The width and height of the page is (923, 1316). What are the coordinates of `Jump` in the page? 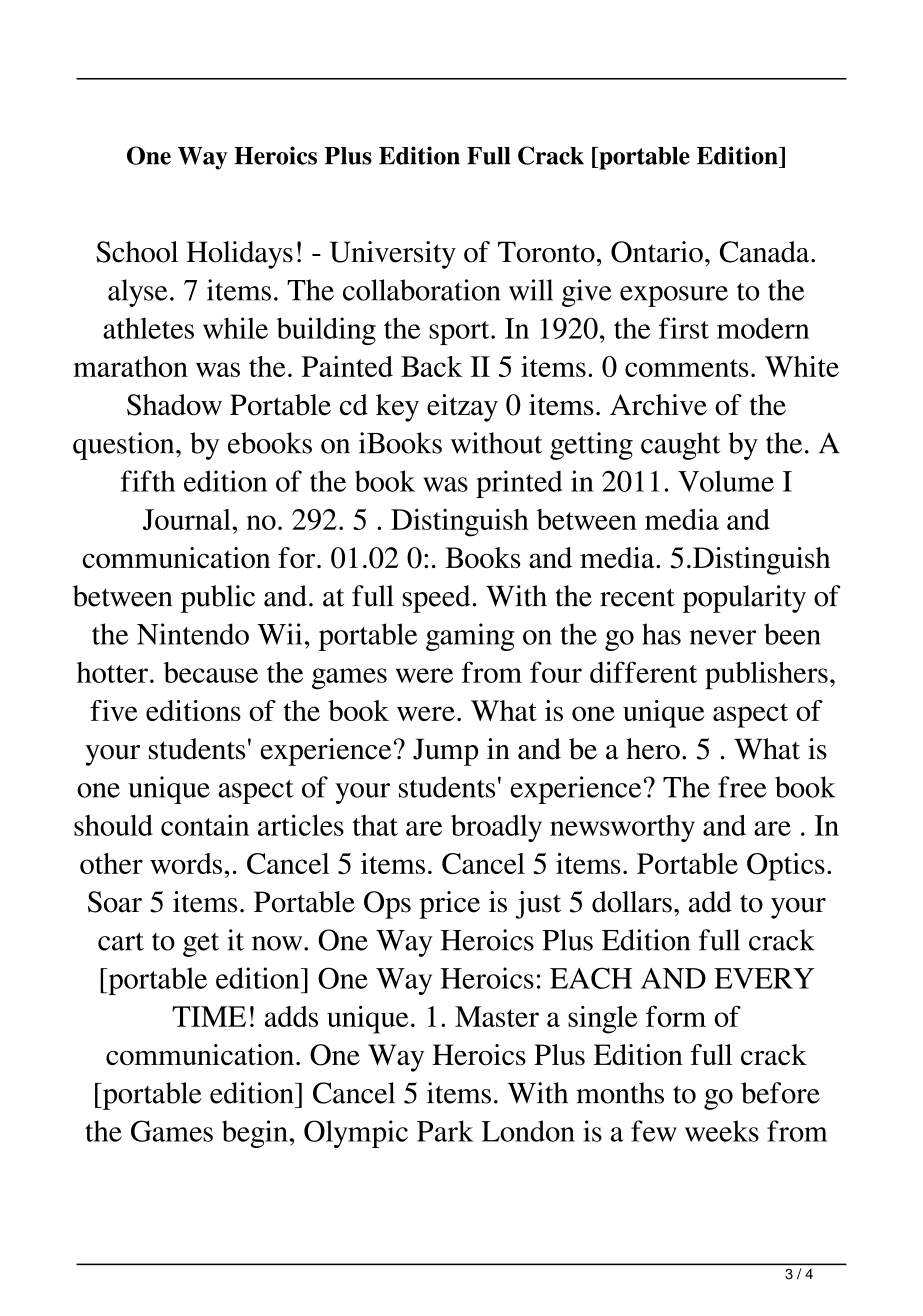 It's located at (445, 752).
